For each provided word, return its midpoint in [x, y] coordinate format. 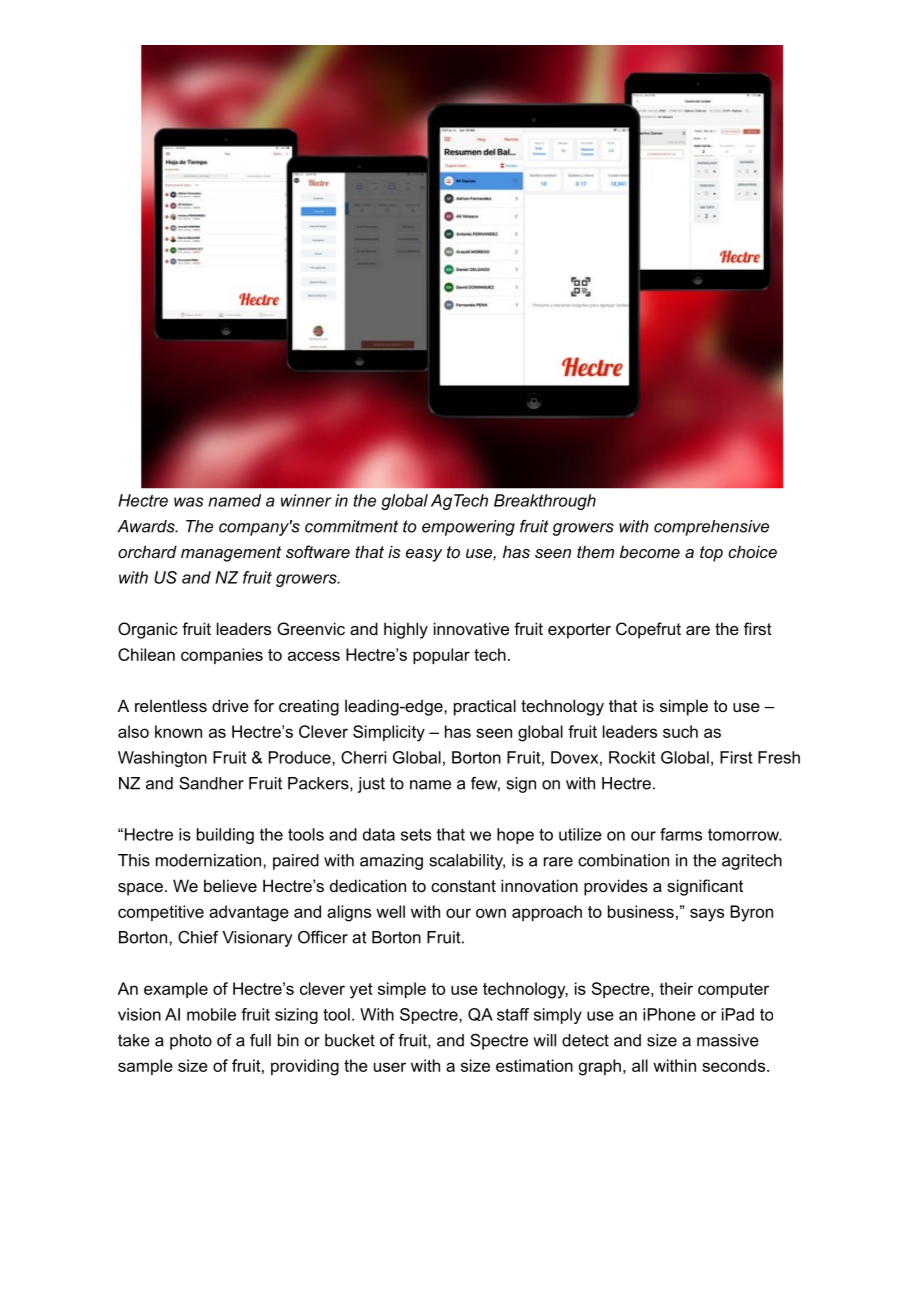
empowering [468, 528]
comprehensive [711, 528]
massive [728, 1040]
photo [191, 1042]
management [231, 554]
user [390, 1067]
